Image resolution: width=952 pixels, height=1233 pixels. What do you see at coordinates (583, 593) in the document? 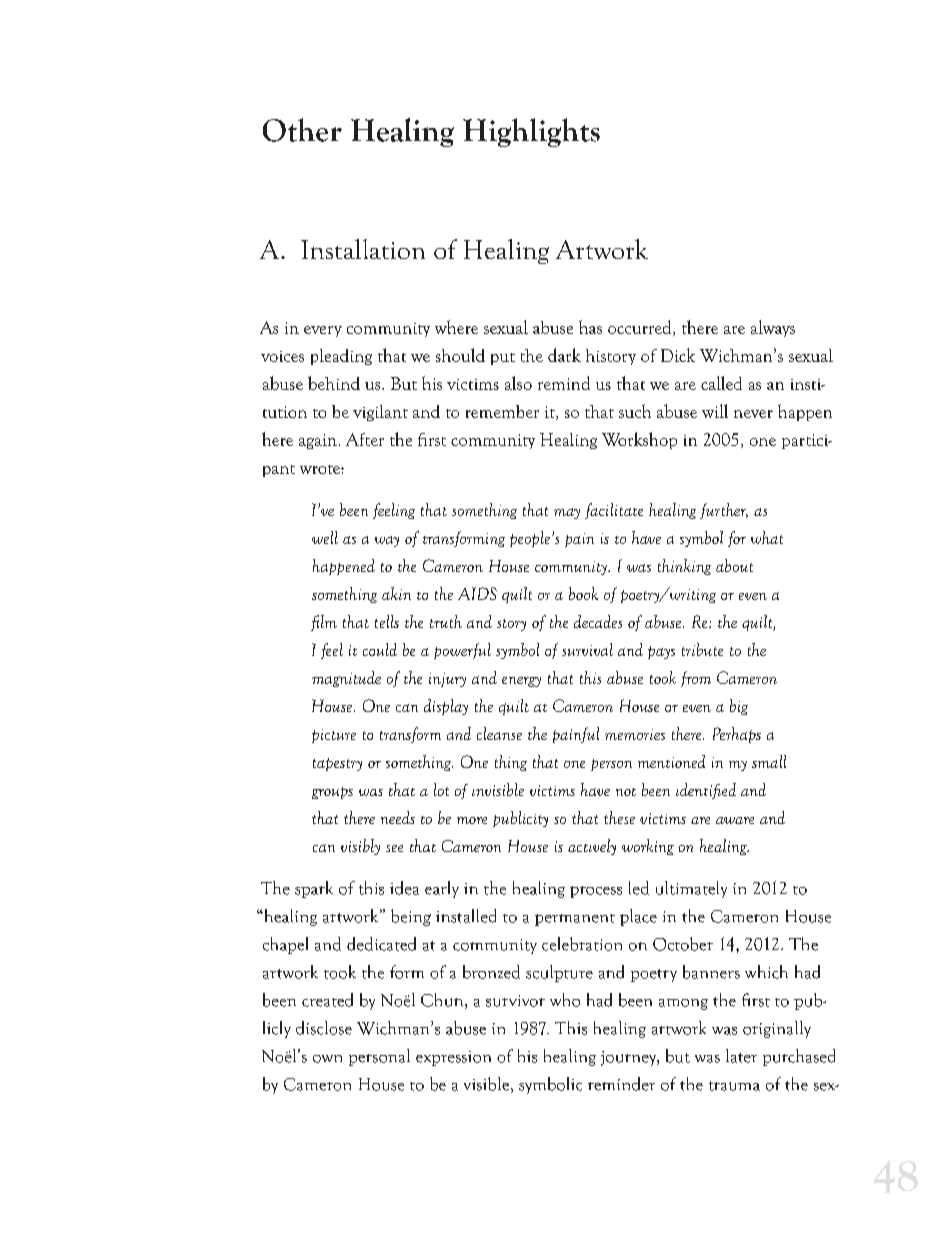
I see `book` at bounding box center [583, 593].
